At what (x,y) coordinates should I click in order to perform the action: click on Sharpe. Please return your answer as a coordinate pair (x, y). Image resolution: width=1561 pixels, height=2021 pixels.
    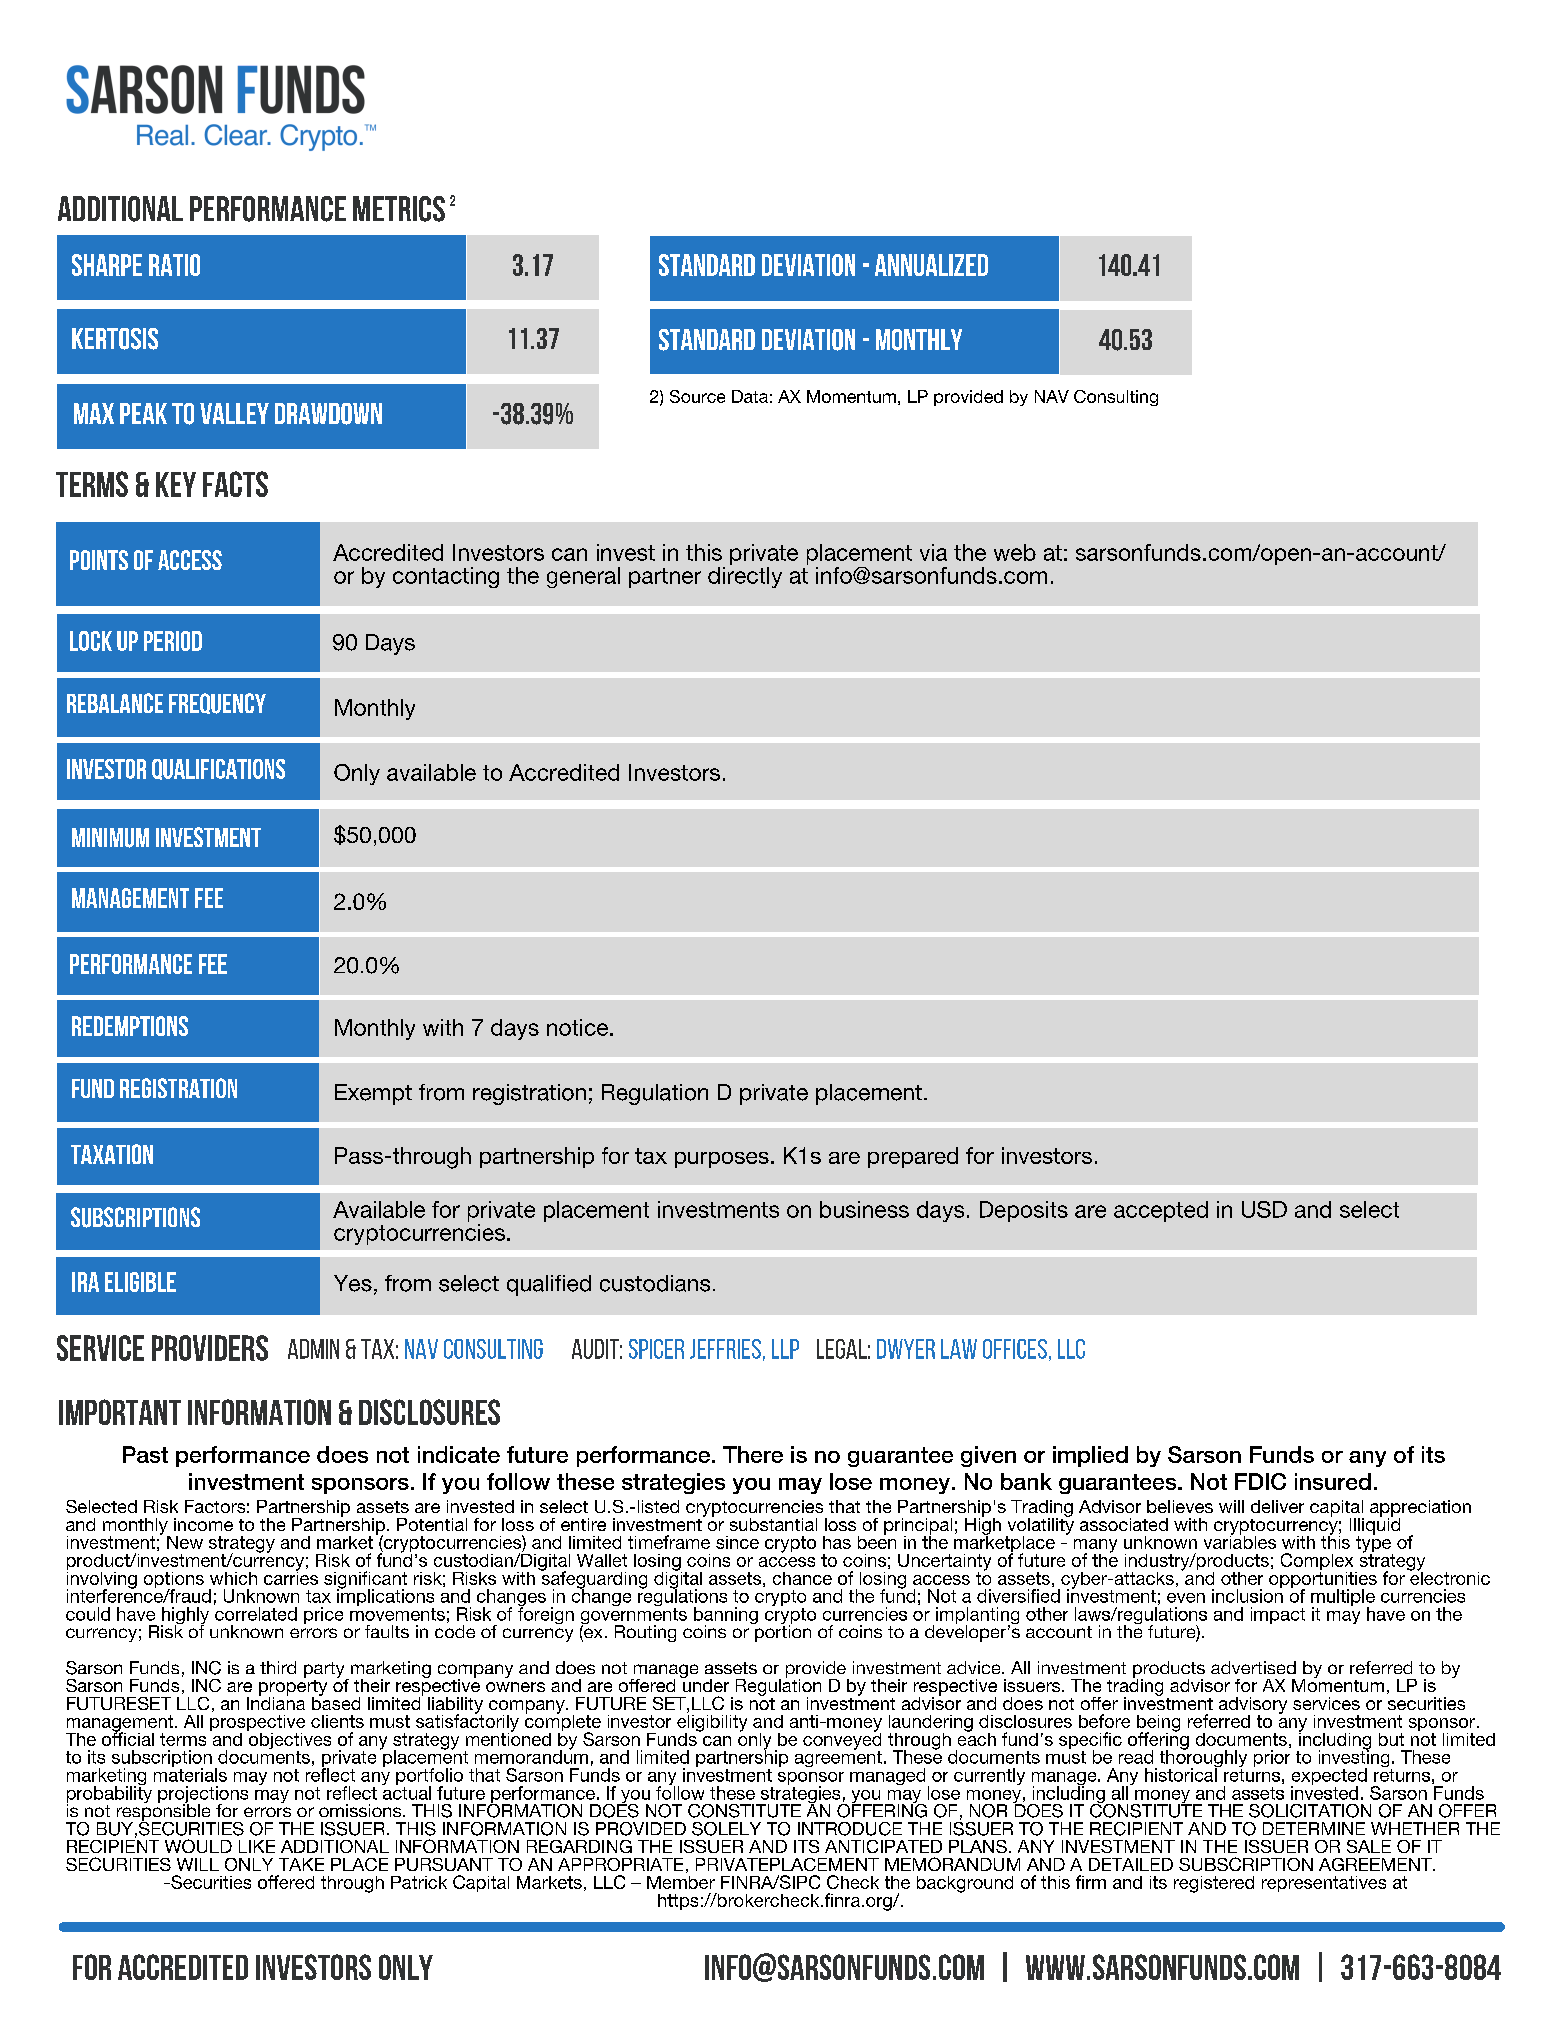
    Looking at the image, I should click on (107, 265).
